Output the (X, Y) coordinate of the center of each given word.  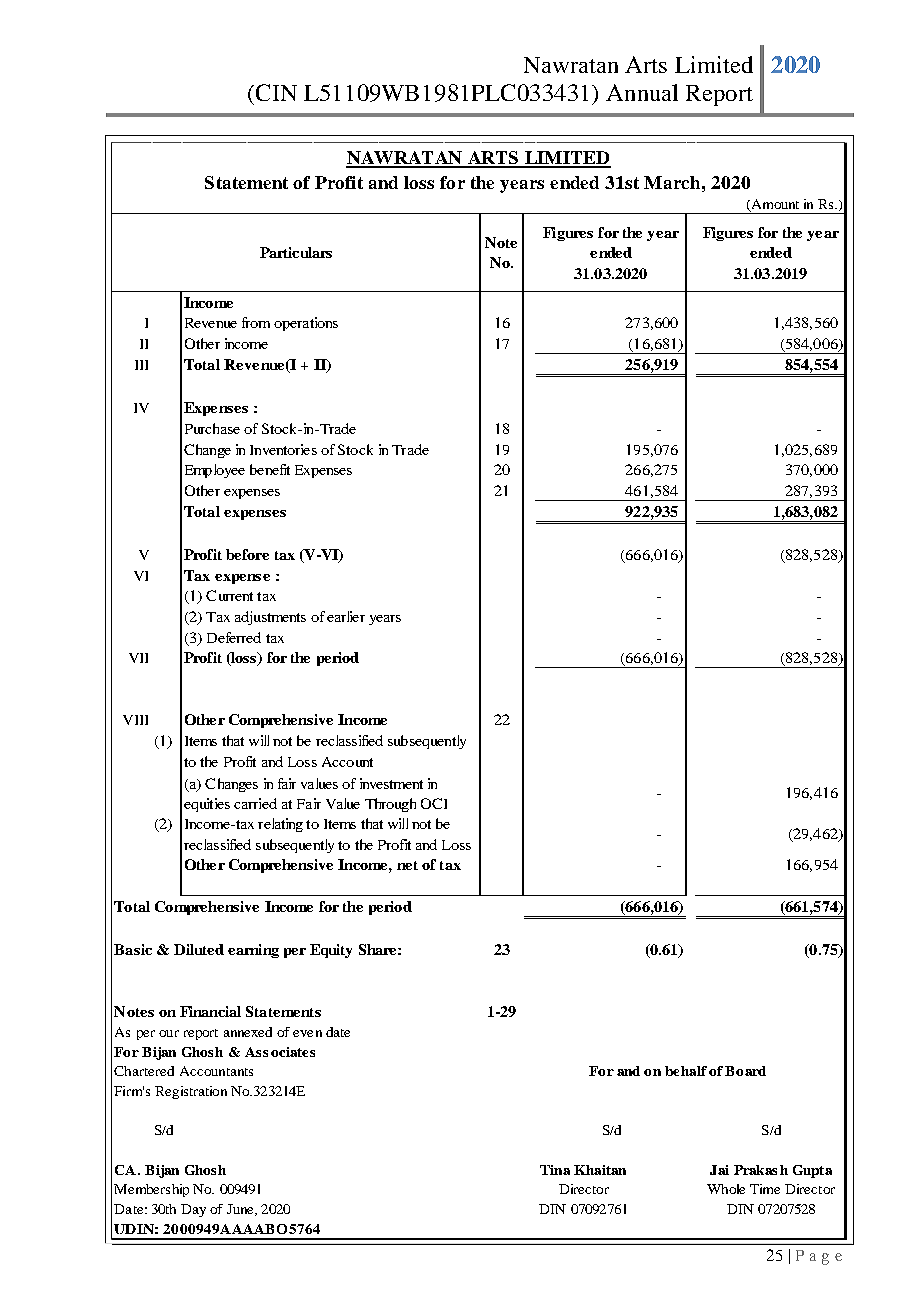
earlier (346, 616)
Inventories (283, 449)
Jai (719, 1170)
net (407, 865)
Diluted (199, 949)
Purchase (212, 428)
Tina (555, 1170)
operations (306, 324)
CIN (276, 92)
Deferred (234, 637)
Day (193, 1210)
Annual (642, 92)
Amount (774, 205)
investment (391, 783)
